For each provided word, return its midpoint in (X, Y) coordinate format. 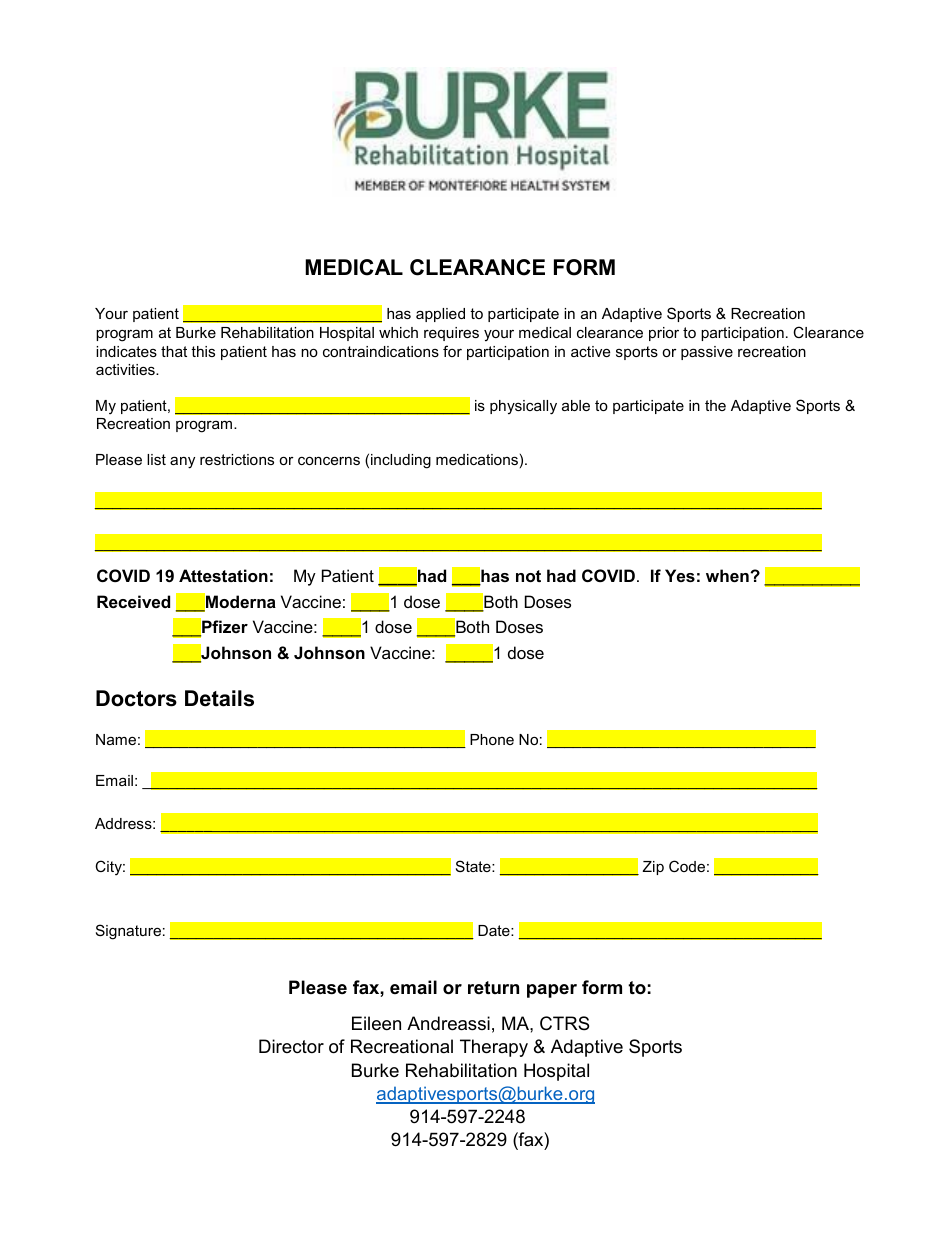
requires (451, 334)
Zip (653, 868)
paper (552, 991)
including (401, 461)
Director (291, 1046)
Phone (492, 739)
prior (664, 334)
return (493, 987)
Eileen (376, 1023)
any (182, 462)
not (528, 576)
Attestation (223, 575)
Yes (680, 575)
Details (219, 698)
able (576, 405)
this (203, 351)
